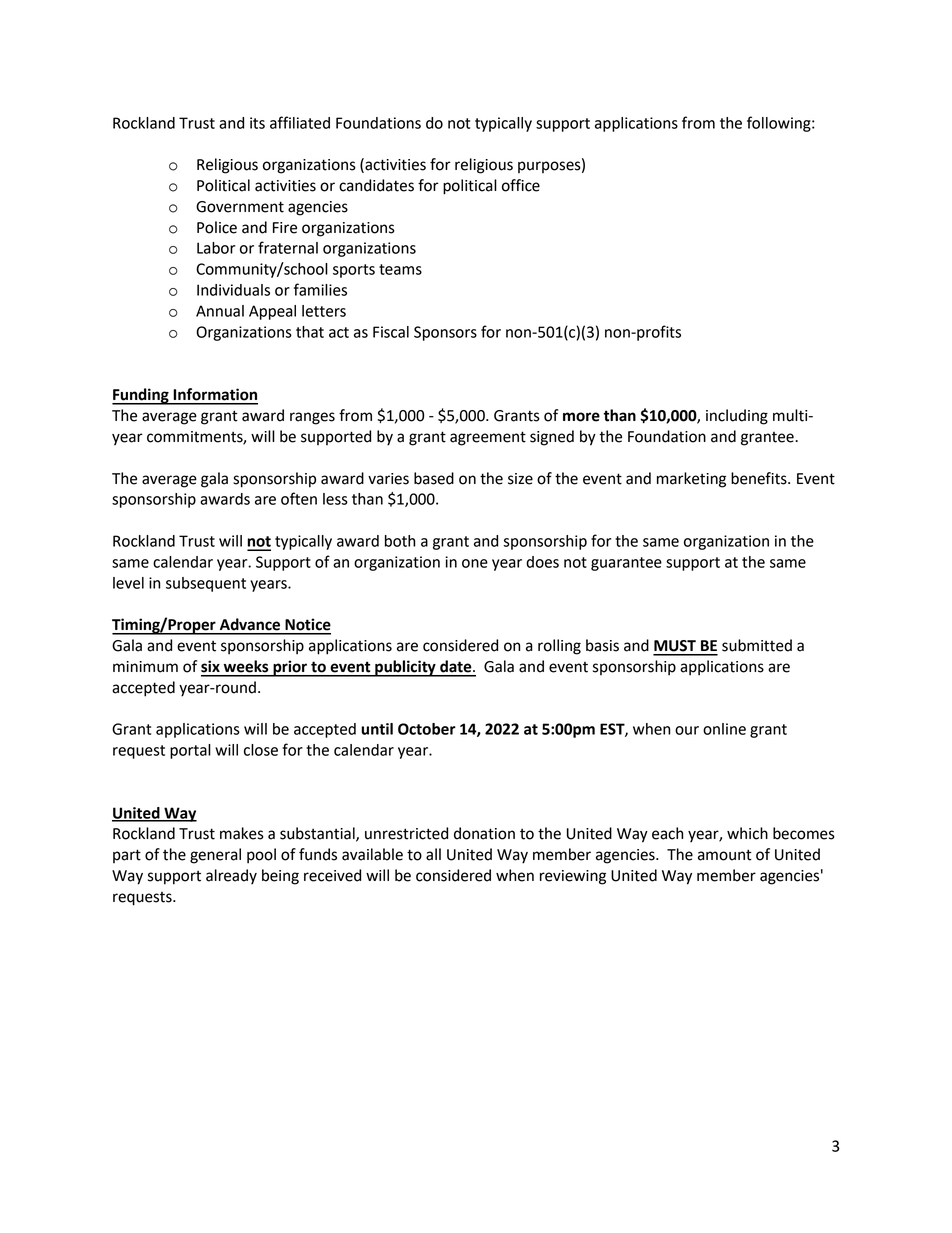 The height and width of the document is (1233, 952). What do you see at coordinates (521, 185) in the document?
I see `office` at bounding box center [521, 185].
